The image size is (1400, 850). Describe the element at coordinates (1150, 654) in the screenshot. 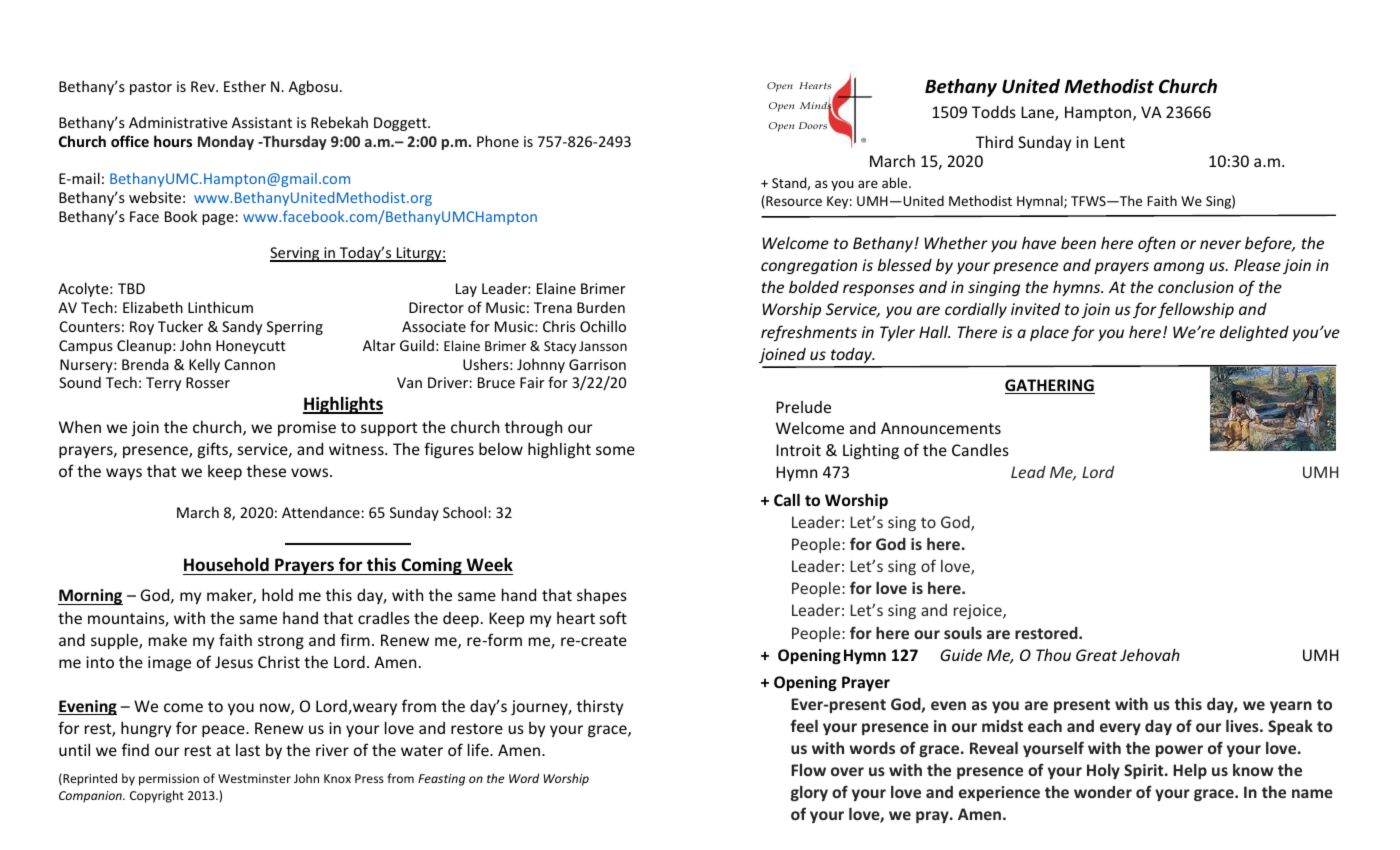

I see `Jehovah` at that location.
